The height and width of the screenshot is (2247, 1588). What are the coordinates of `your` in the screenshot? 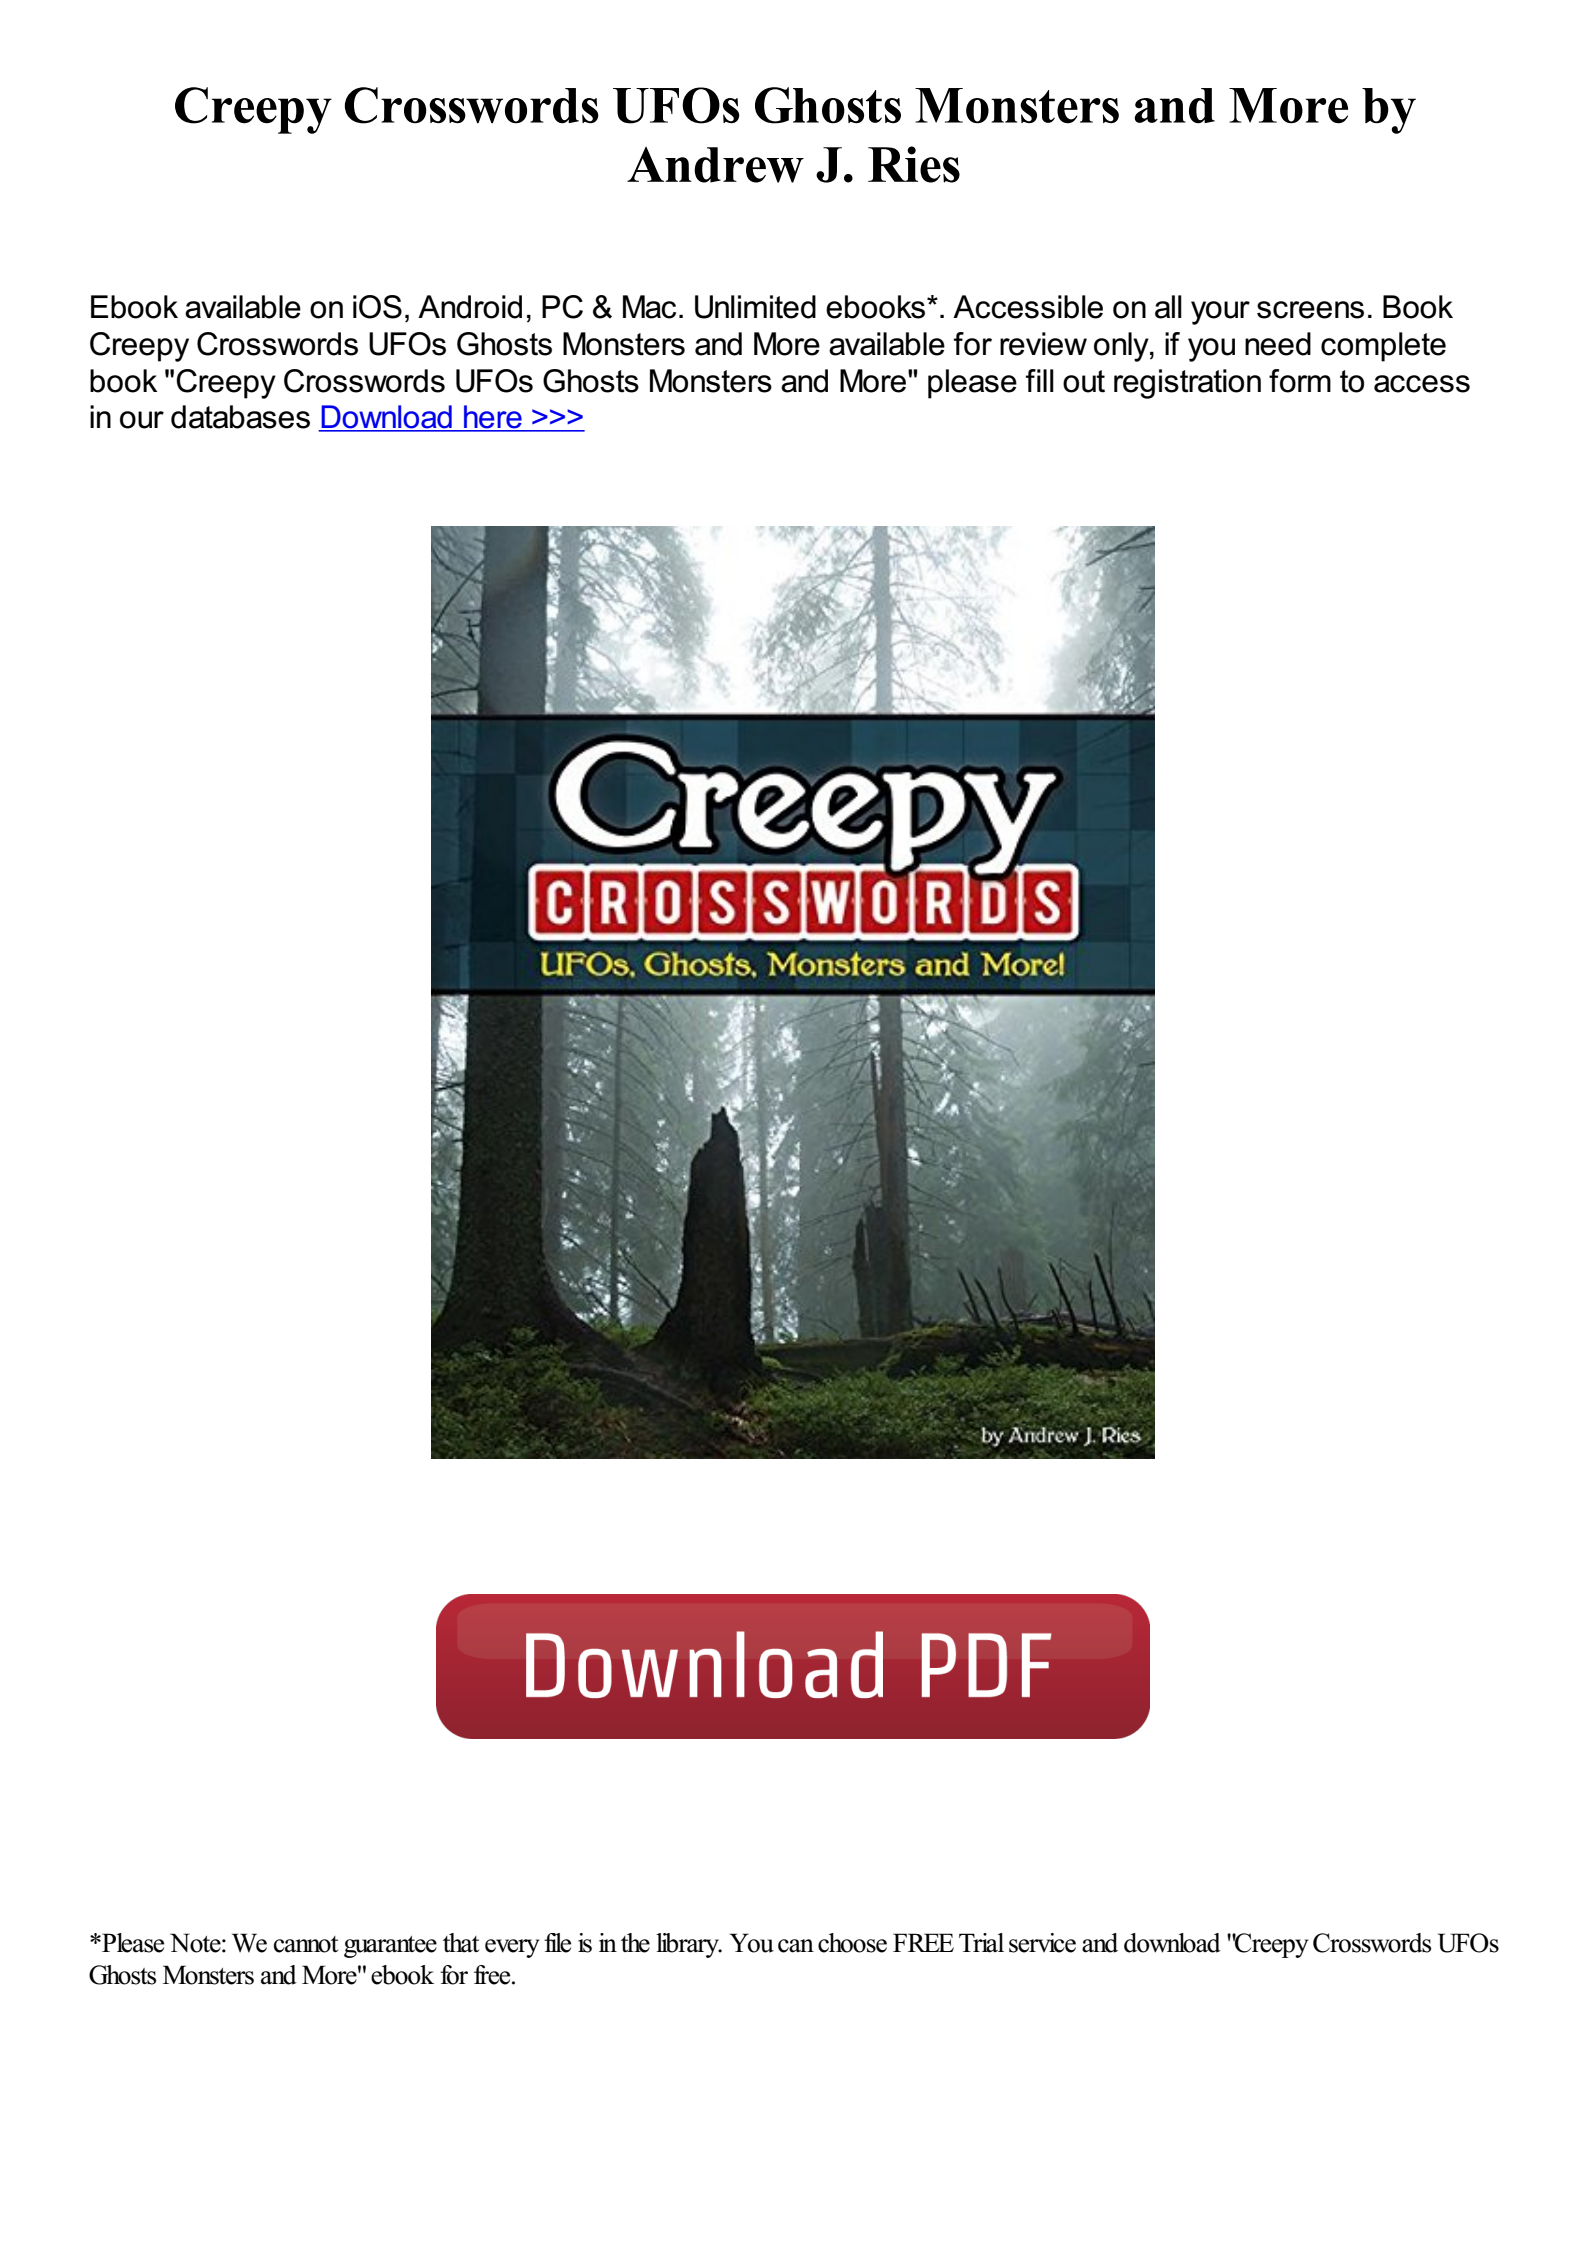 It's located at (1220, 313).
